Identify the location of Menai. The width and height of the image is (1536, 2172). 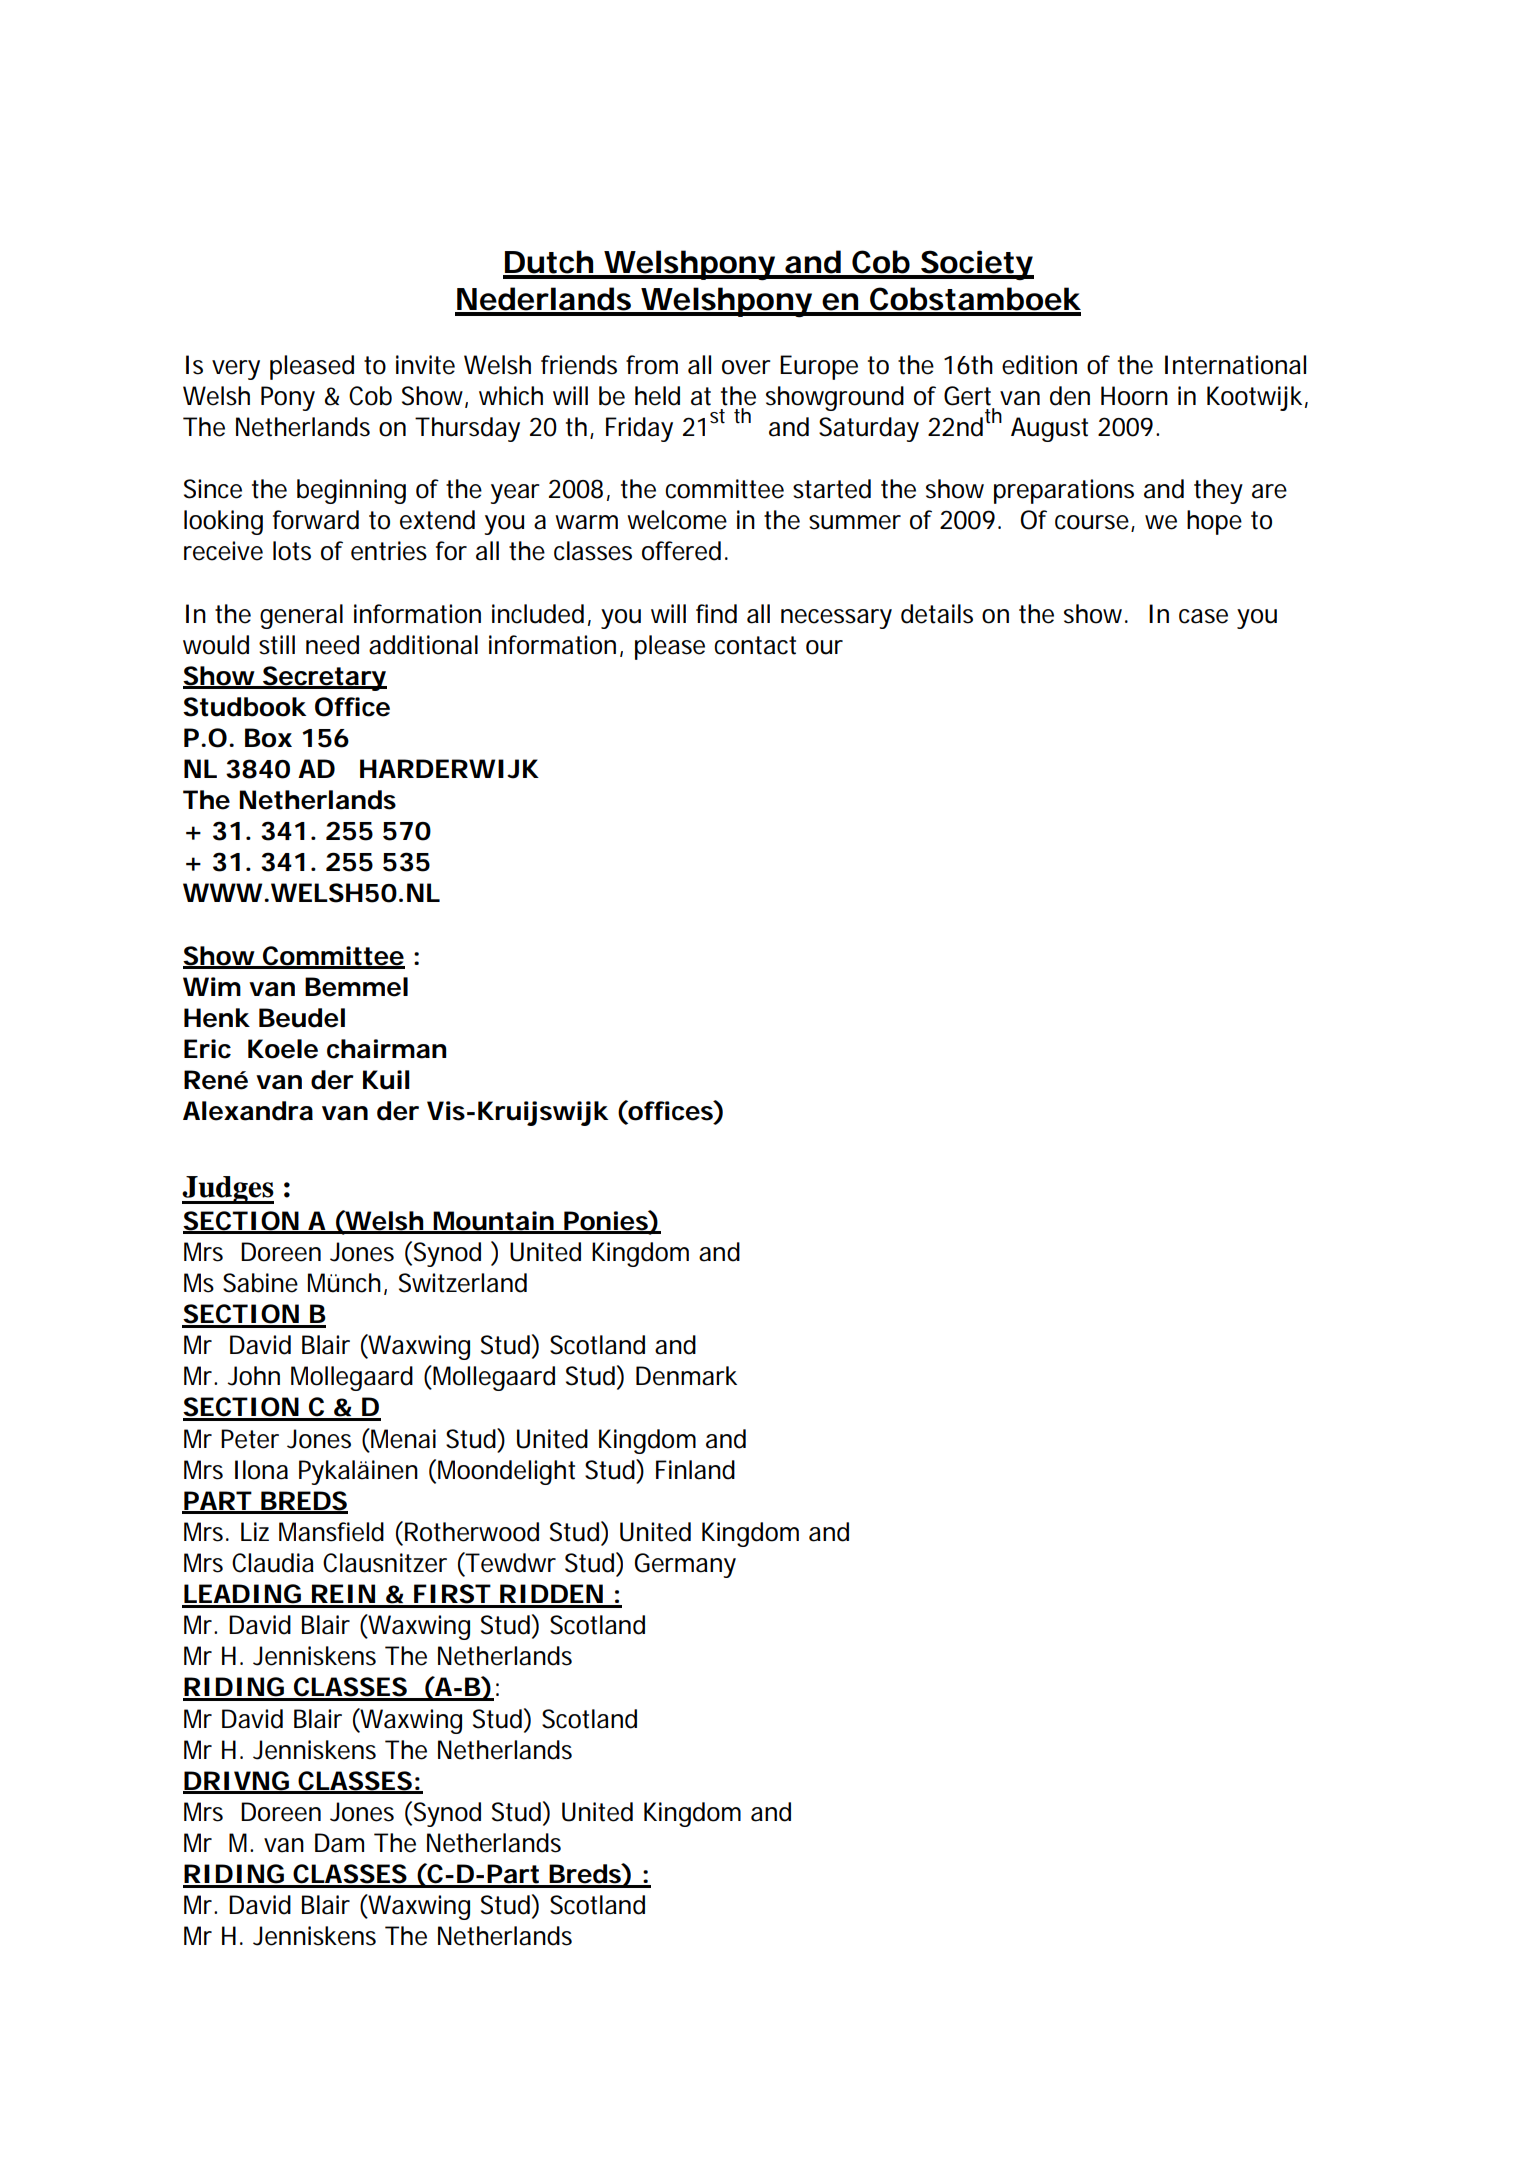
(403, 1439).
